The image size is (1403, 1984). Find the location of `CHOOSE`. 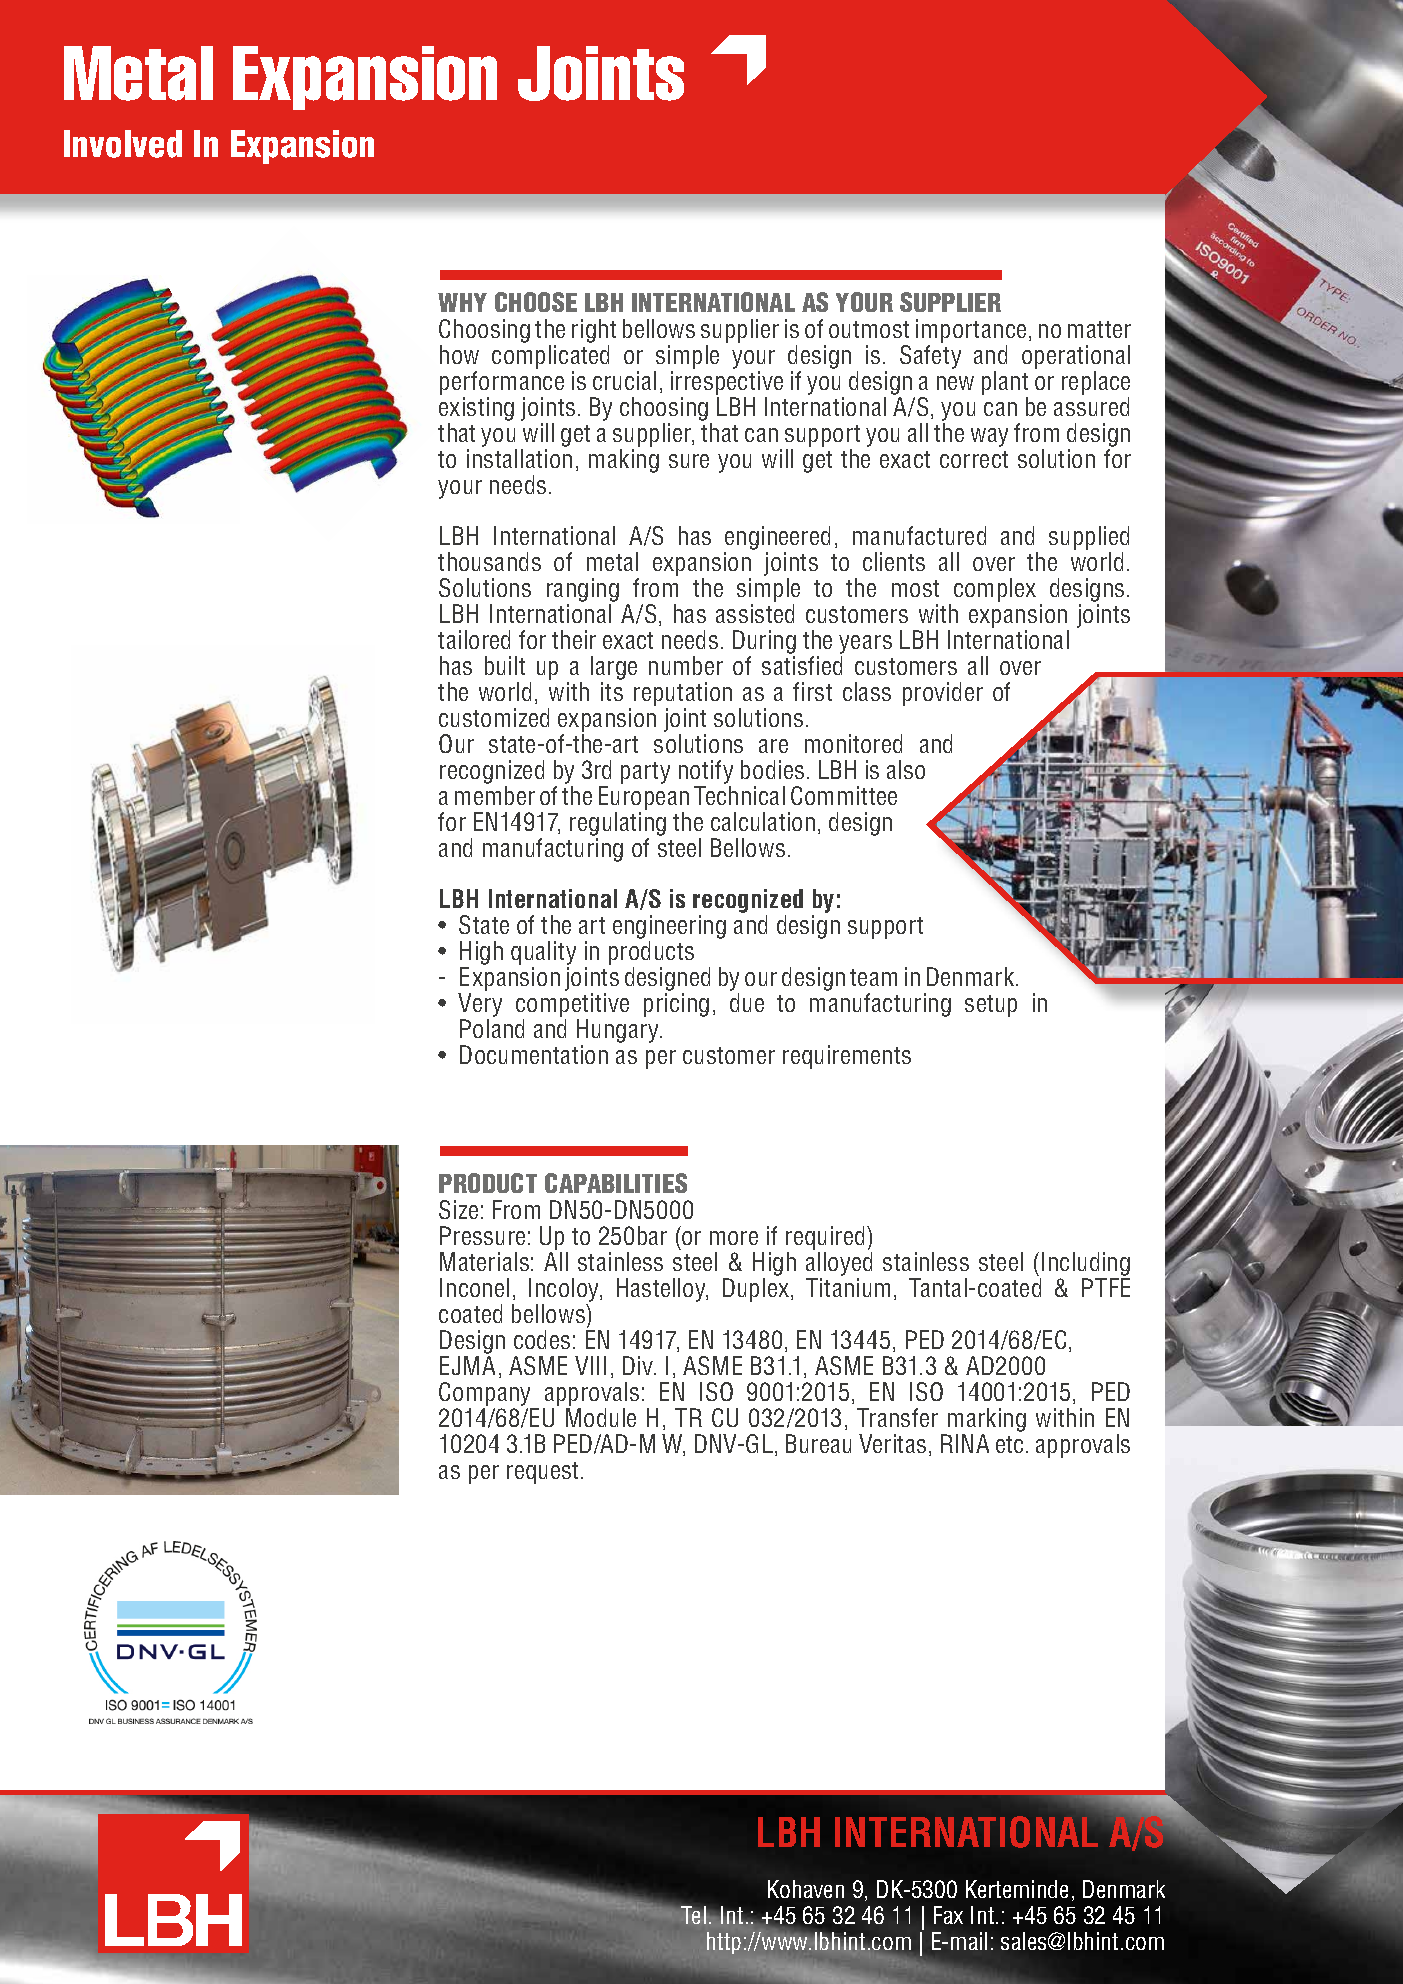

CHOOSE is located at coordinates (536, 302).
